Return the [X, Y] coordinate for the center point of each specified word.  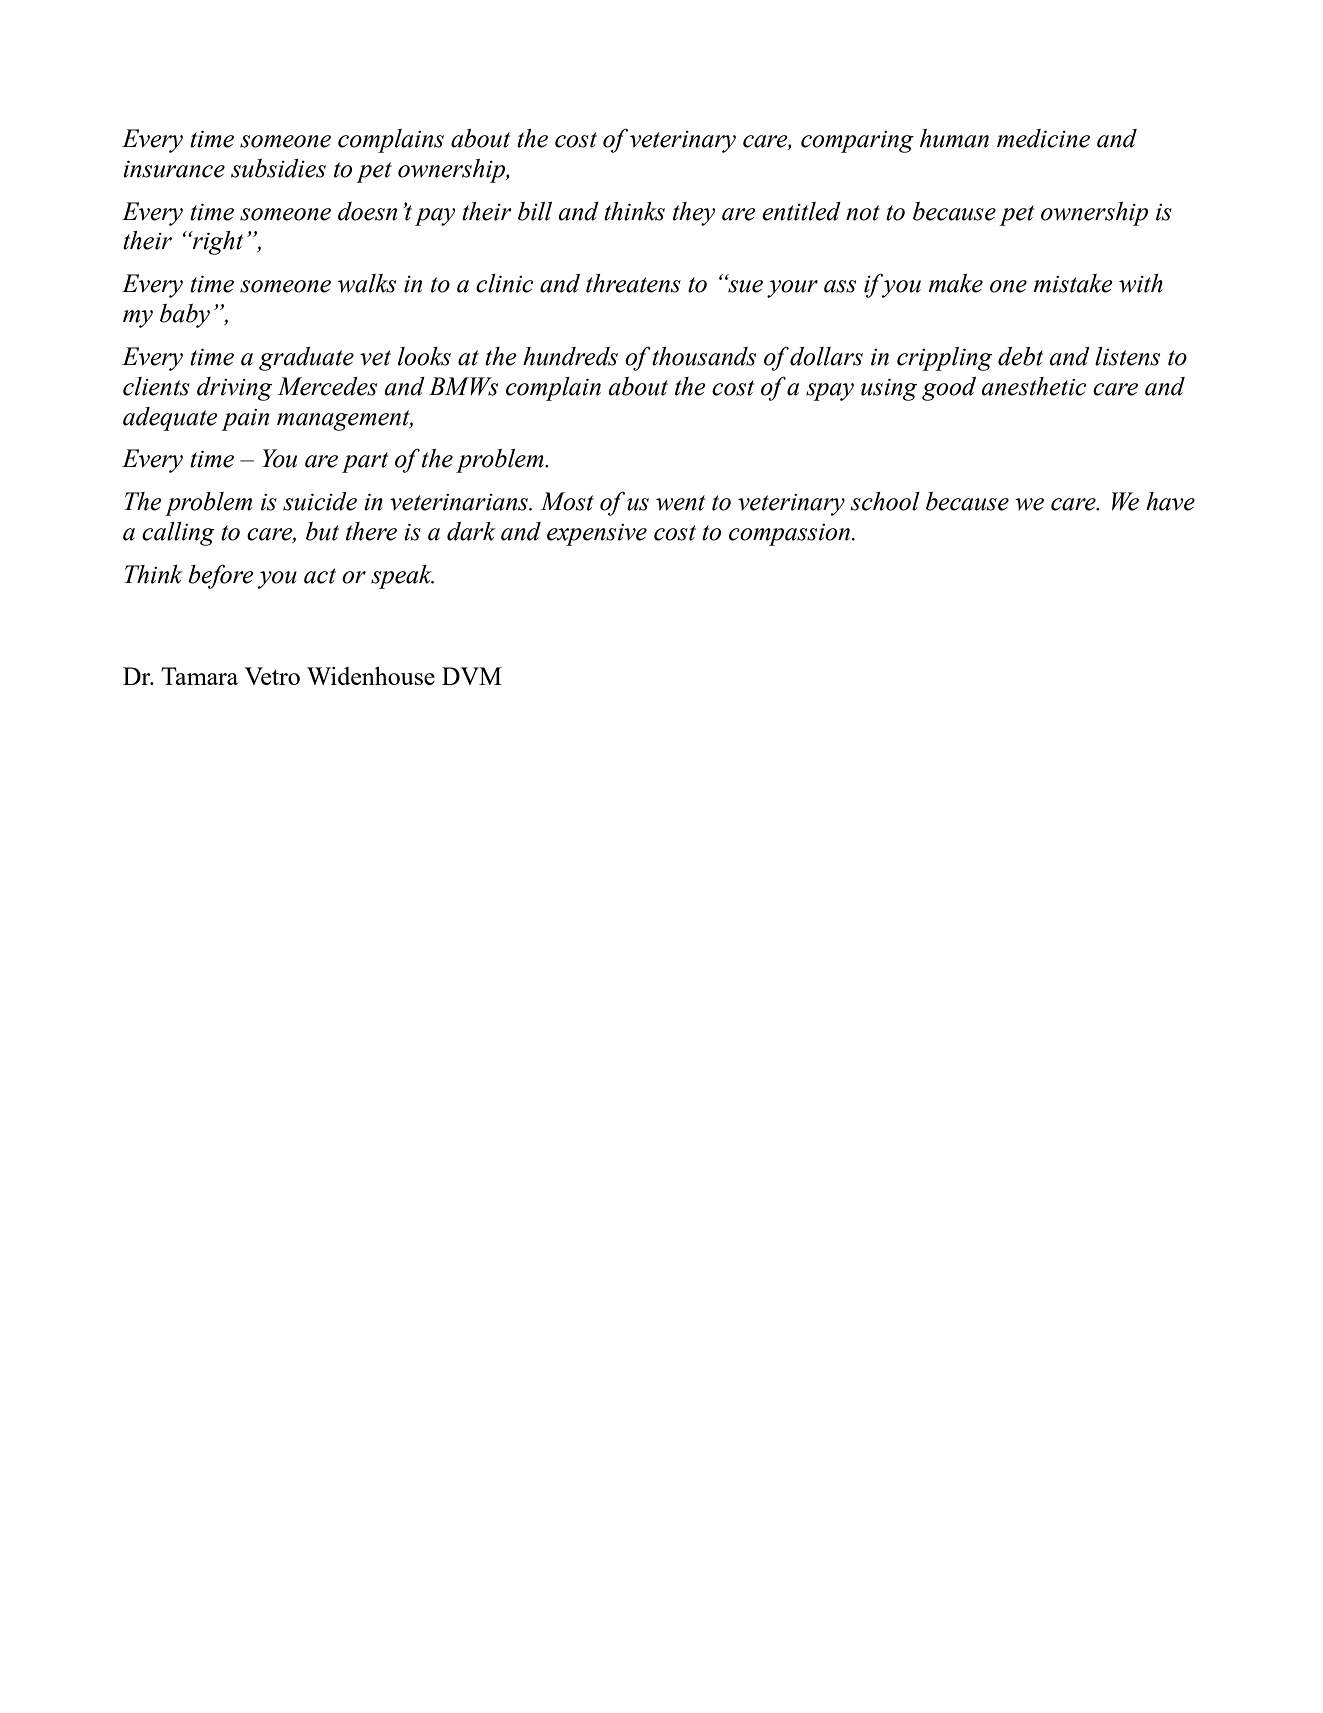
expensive [597, 535]
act [320, 576]
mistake [1073, 283]
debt [1020, 356]
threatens [633, 283]
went [680, 503]
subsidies [278, 168]
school [885, 501]
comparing [857, 142]
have [1170, 501]
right [217, 243]
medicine [1043, 138]
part [365, 462]
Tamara [199, 676]
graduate [306, 359]
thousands [704, 356]
